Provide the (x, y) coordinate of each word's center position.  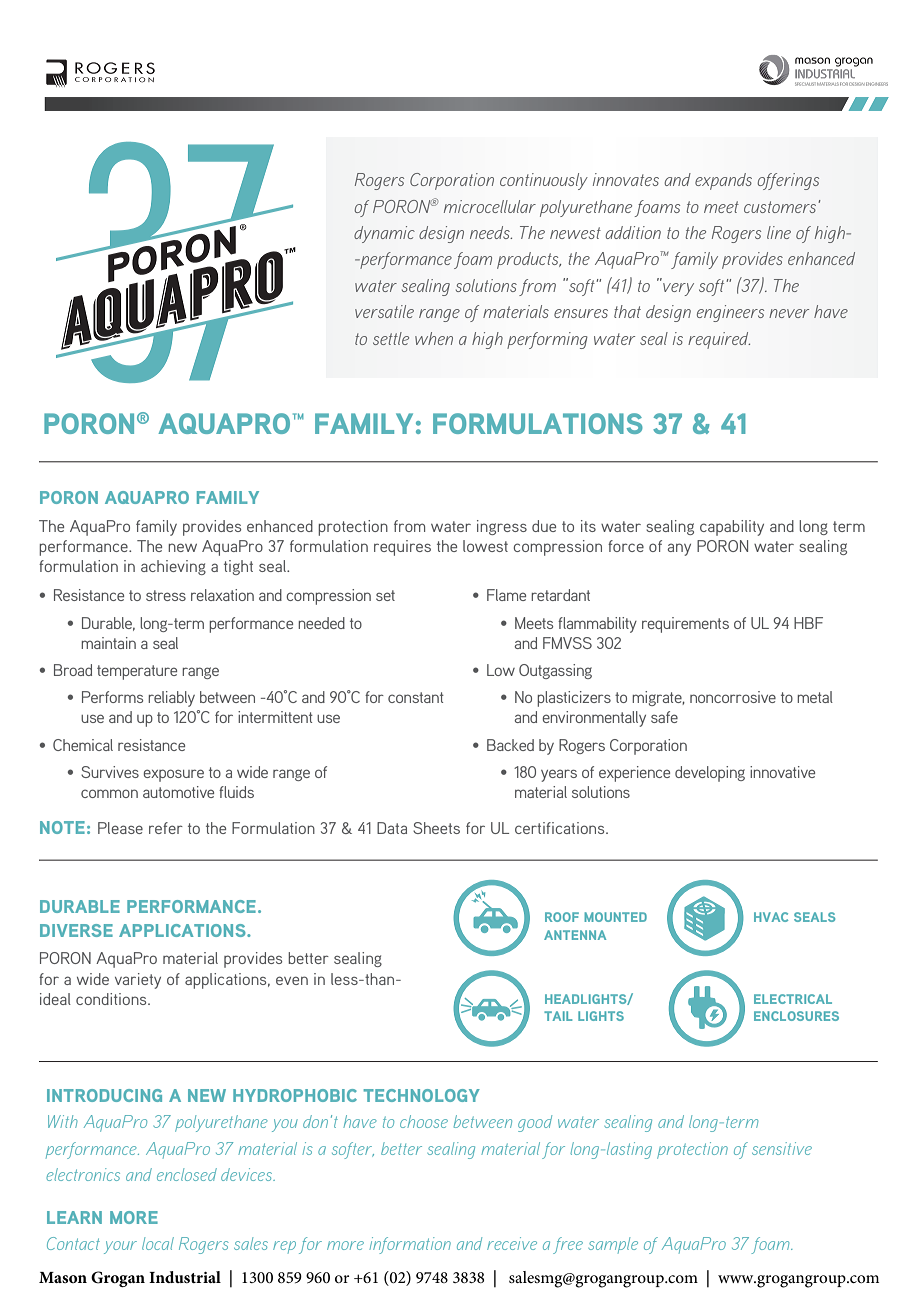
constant (416, 697)
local (158, 1243)
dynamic (384, 234)
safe (664, 717)
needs (491, 232)
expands (723, 181)
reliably (171, 699)
